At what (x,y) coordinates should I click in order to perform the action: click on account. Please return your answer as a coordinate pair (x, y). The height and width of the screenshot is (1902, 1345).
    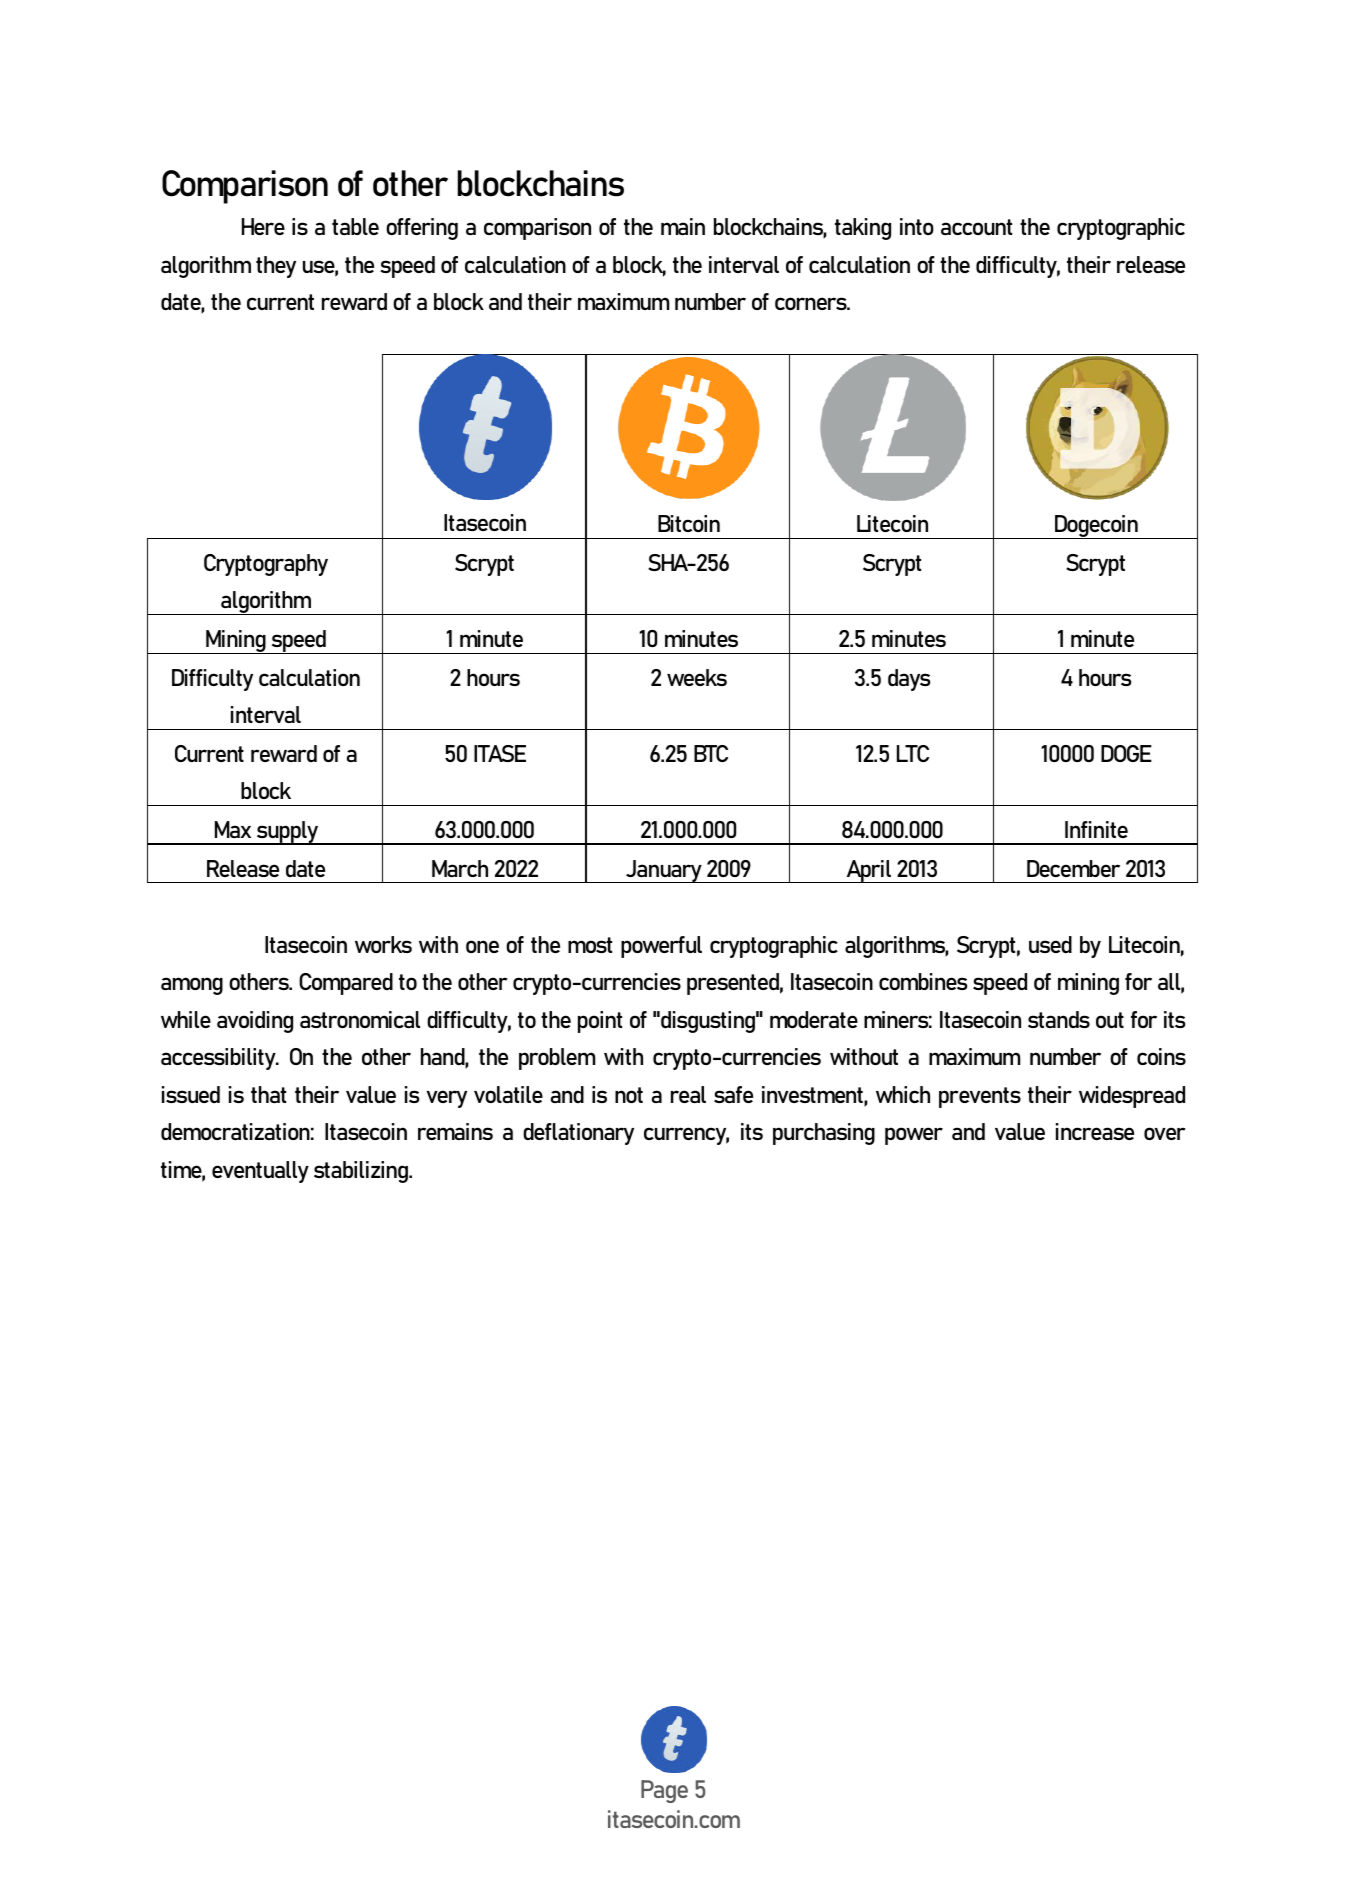
    Looking at the image, I should click on (976, 227).
